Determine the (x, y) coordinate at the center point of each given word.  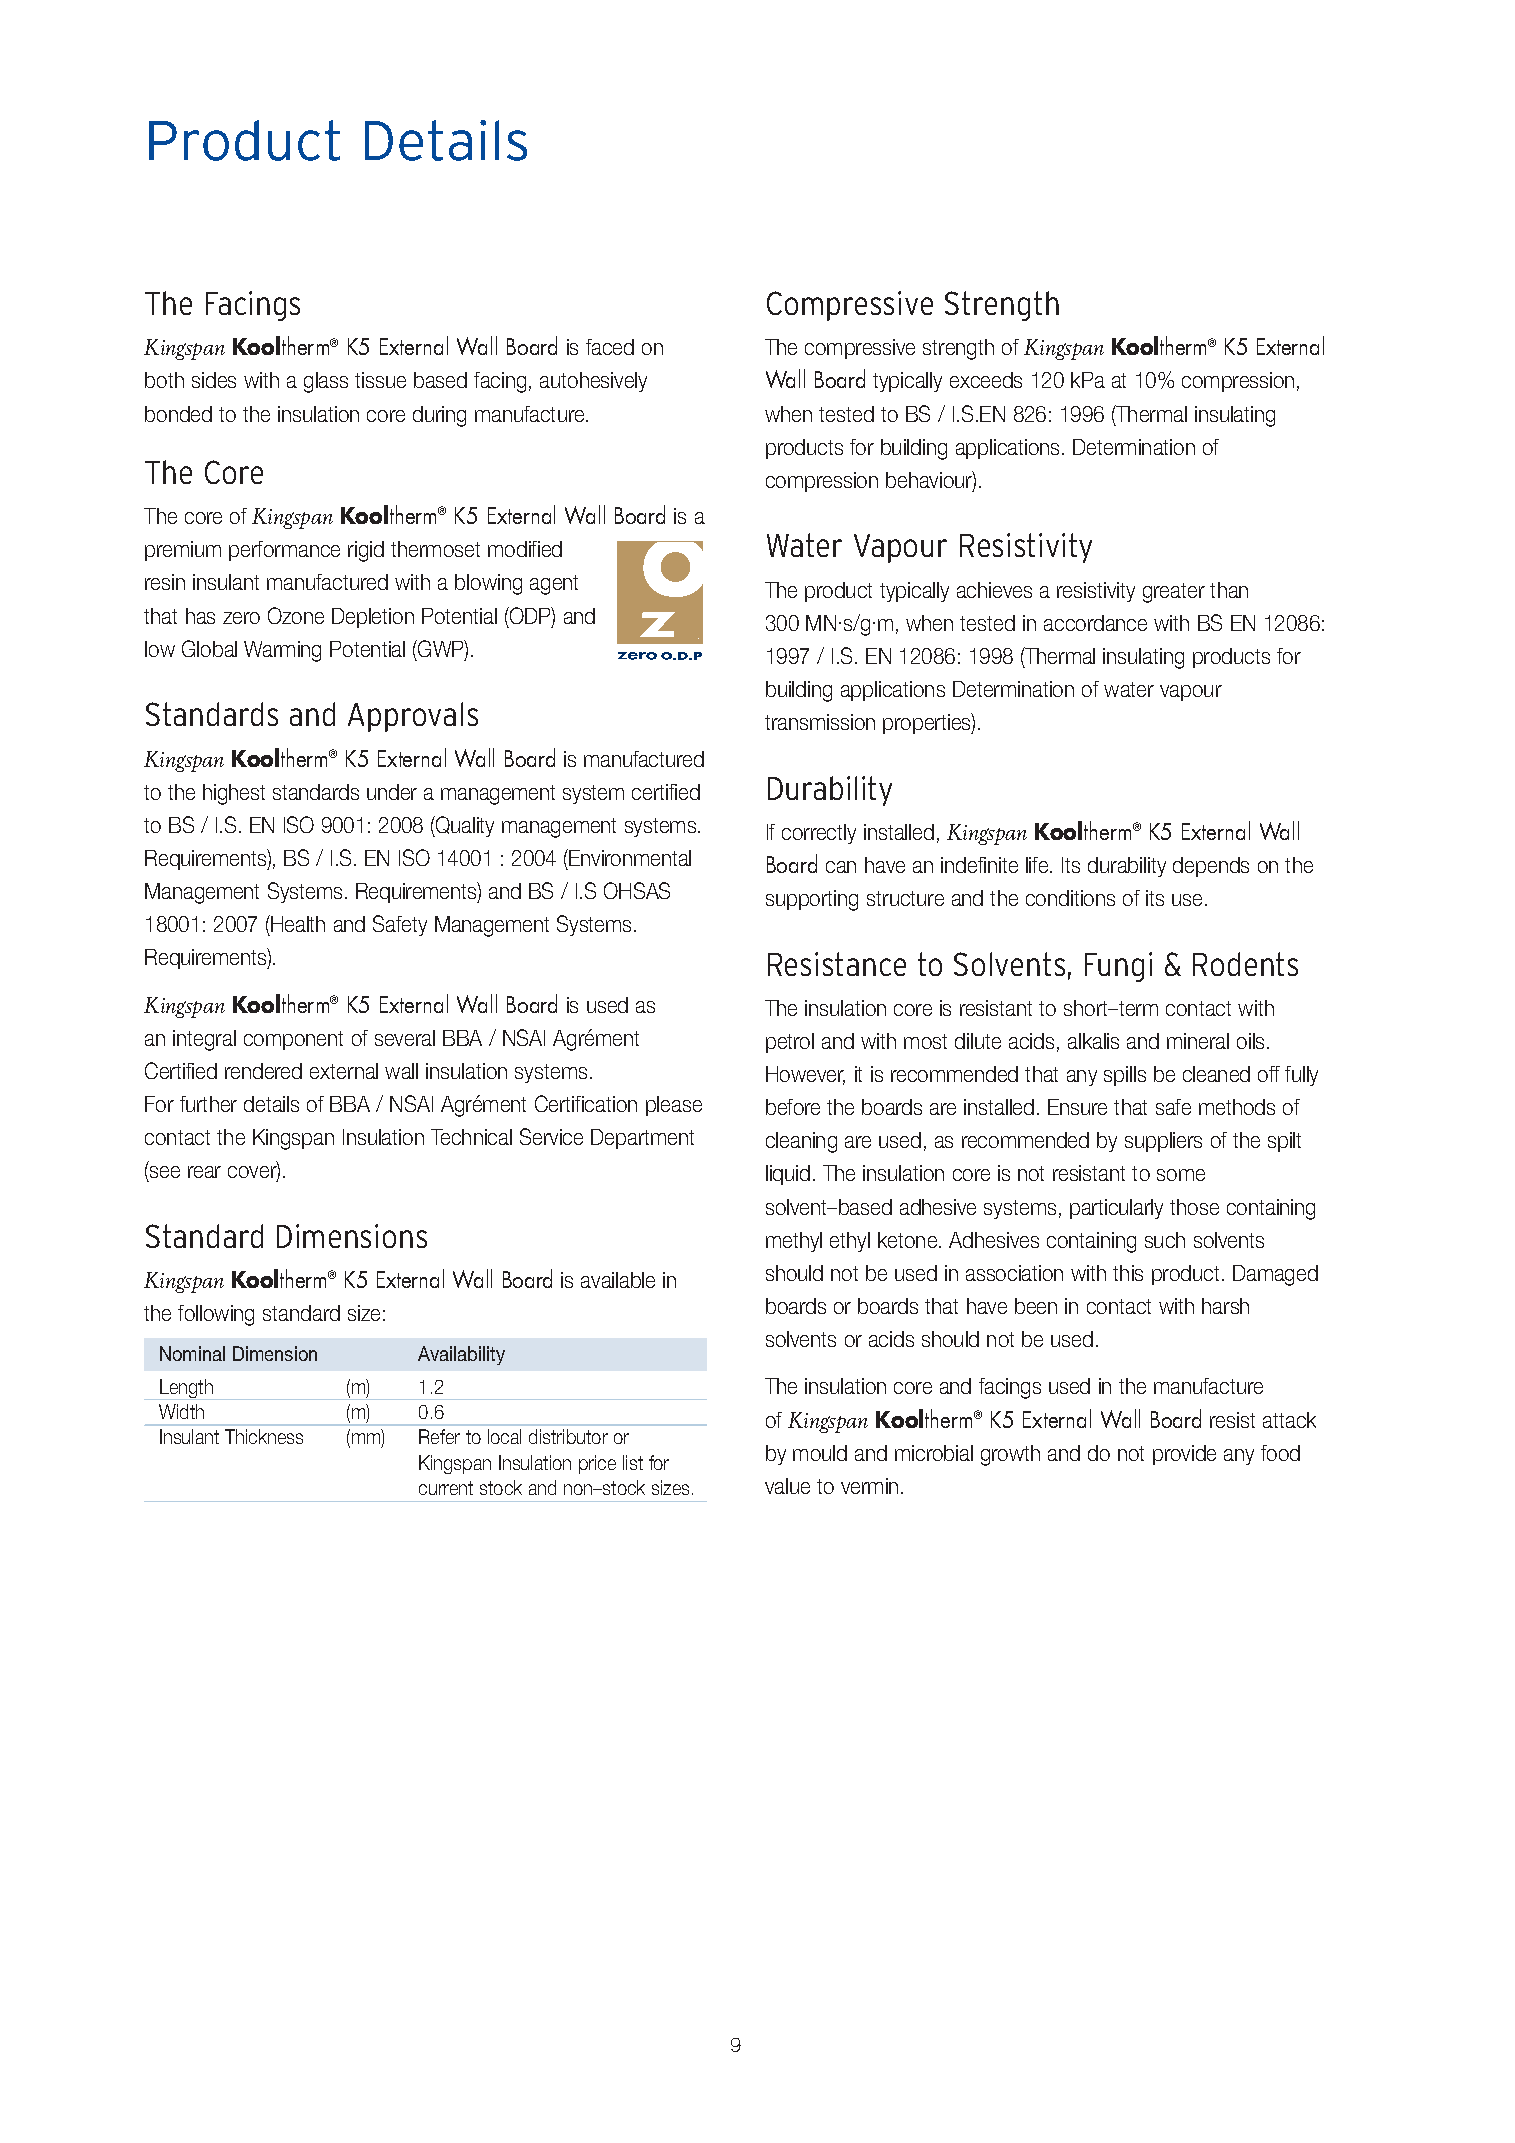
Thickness (264, 1436)
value (787, 1486)
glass (326, 382)
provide (1184, 1455)
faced (610, 347)
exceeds (986, 380)
